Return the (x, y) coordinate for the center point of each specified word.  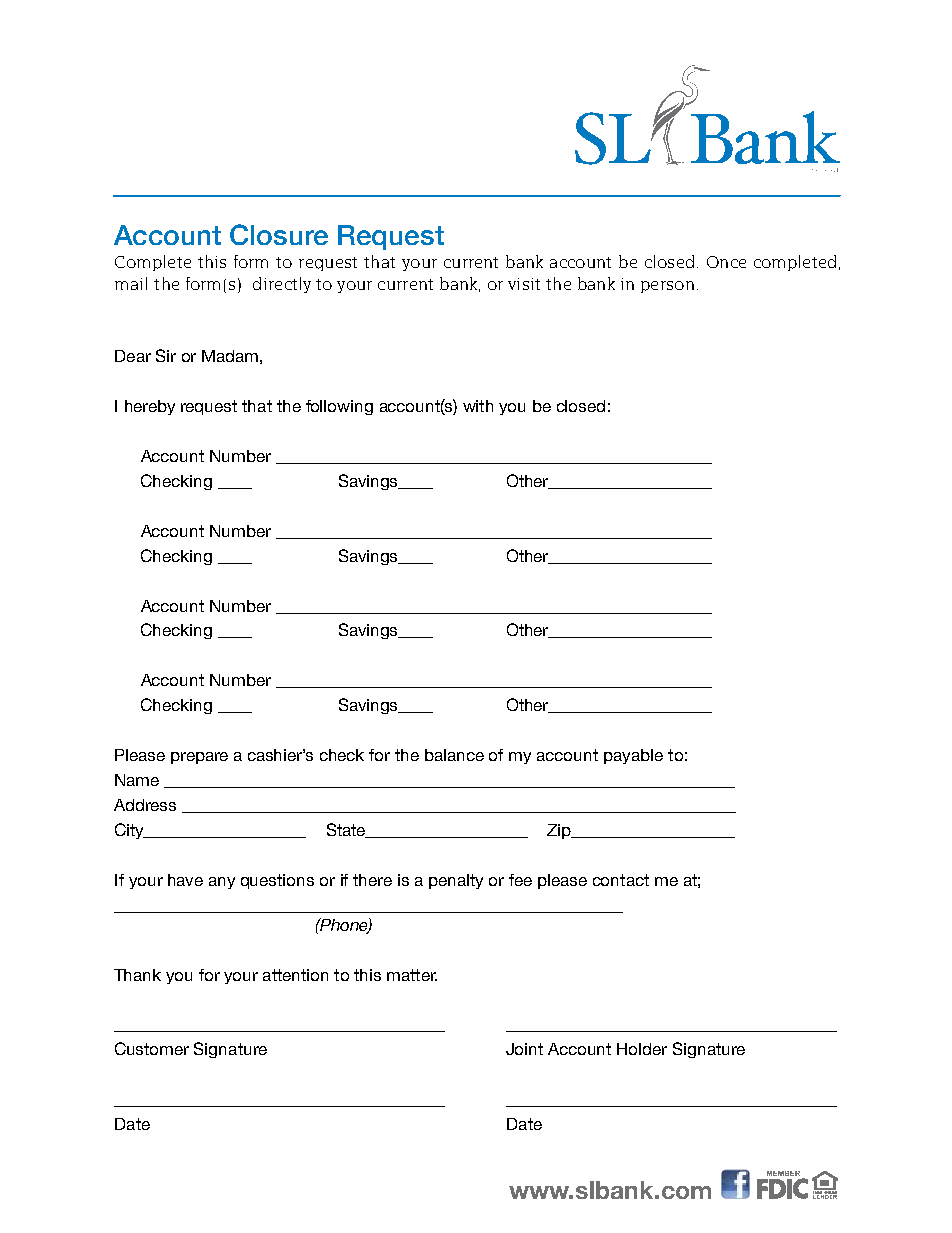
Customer (152, 1048)
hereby (150, 407)
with (478, 406)
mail (131, 283)
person (667, 287)
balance (454, 755)
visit (524, 284)
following (339, 407)
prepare (199, 758)
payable (633, 756)
